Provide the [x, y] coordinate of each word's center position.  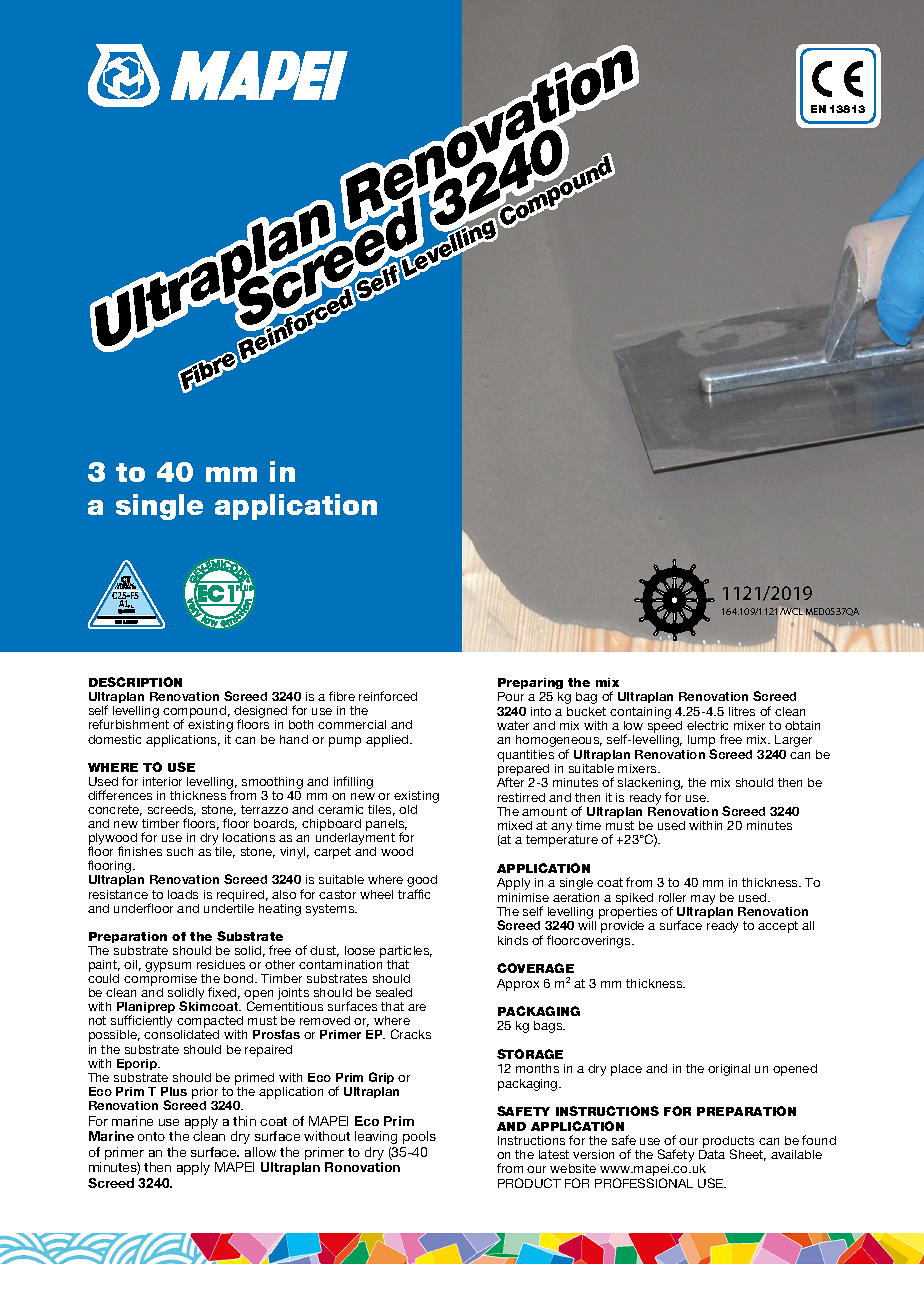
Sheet [748, 1155]
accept [778, 927]
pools [419, 1137]
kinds [513, 940]
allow [260, 1152]
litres [742, 711]
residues [221, 964]
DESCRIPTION [135, 682]
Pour [511, 696]
